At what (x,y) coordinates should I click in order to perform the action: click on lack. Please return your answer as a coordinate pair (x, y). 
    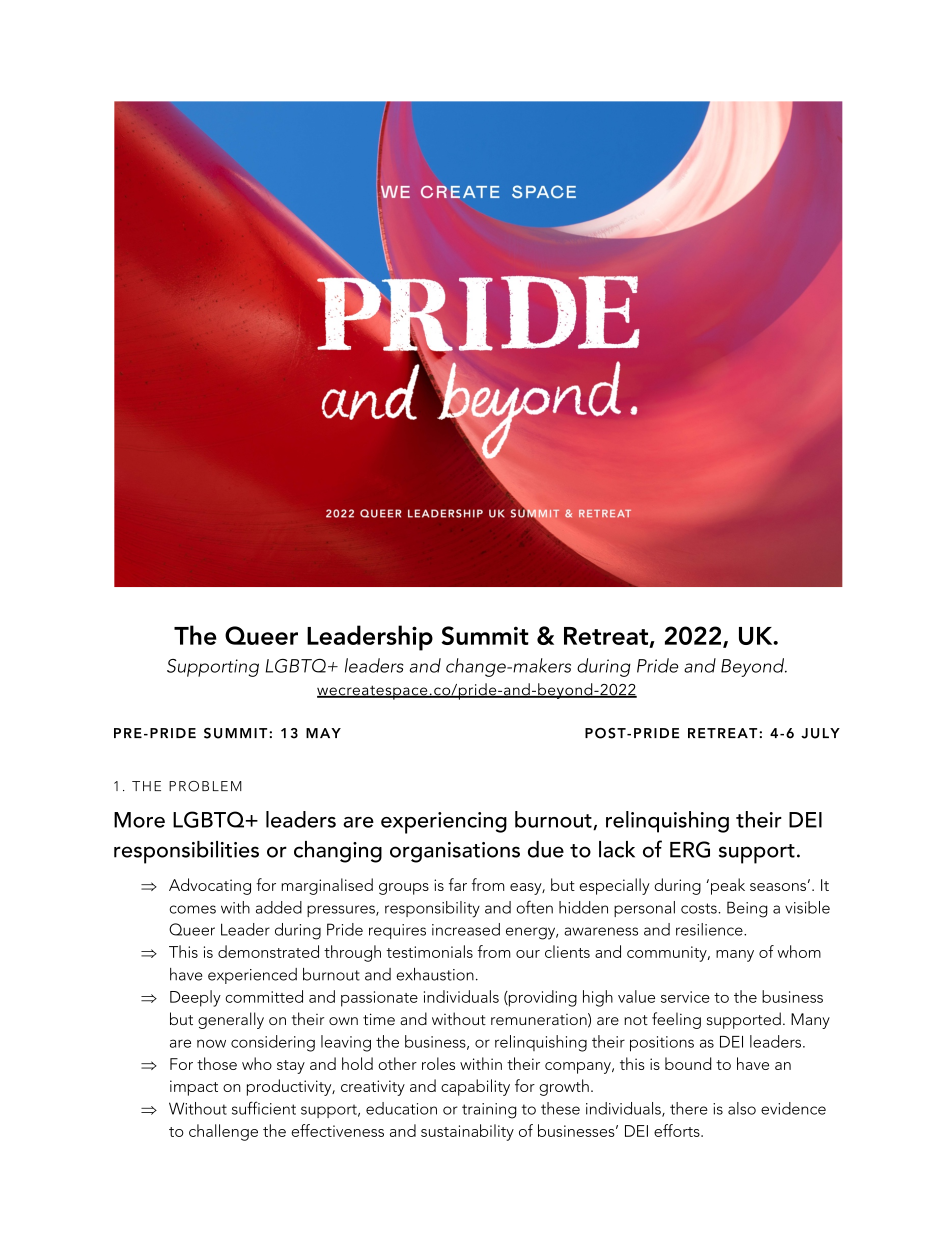
    Looking at the image, I should click on (617, 849).
